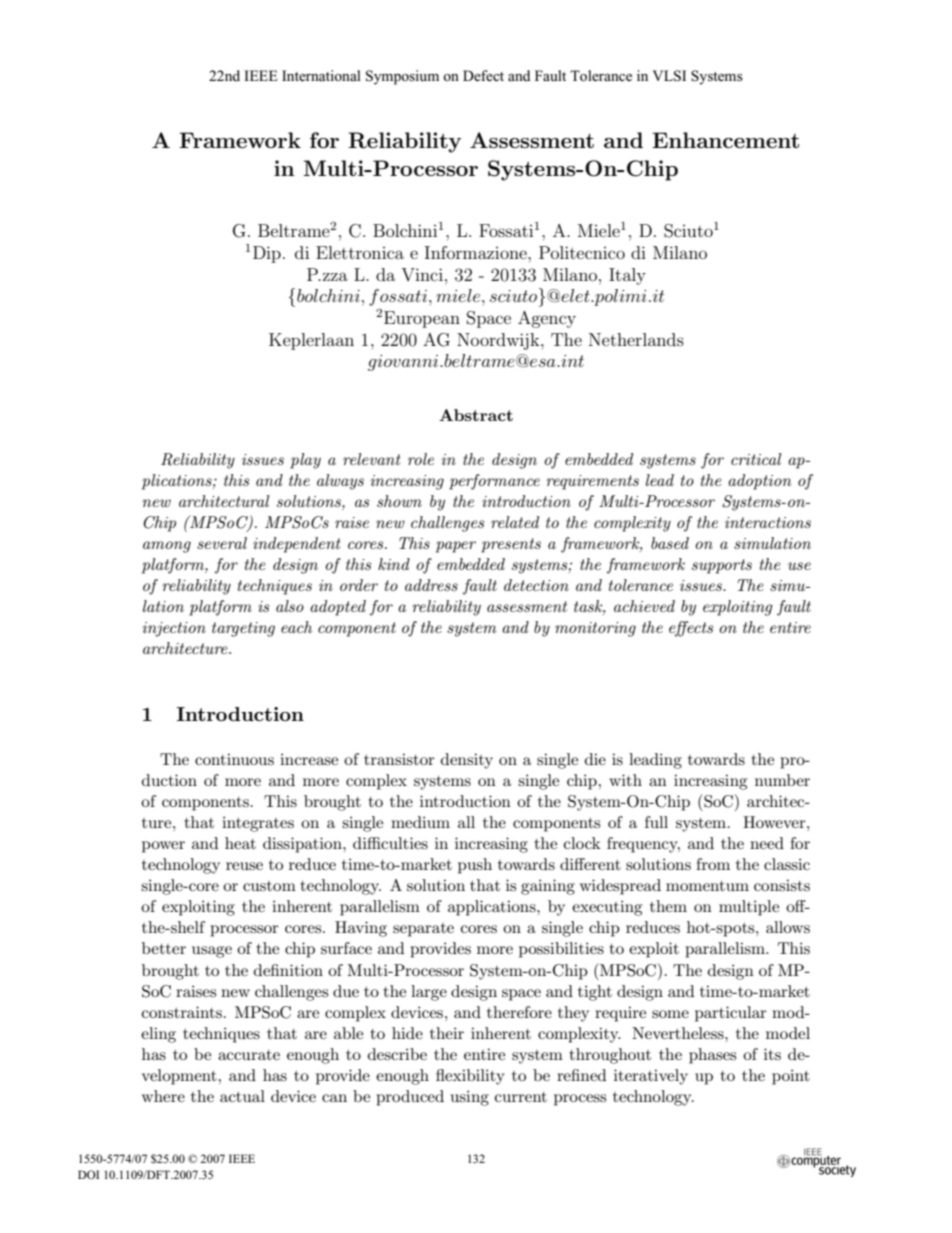 Image resolution: width=952 pixels, height=1233 pixels. What do you see at coordinates (656, 822) in the screenshot?
I see `full` at bounding box center [656, 822].
